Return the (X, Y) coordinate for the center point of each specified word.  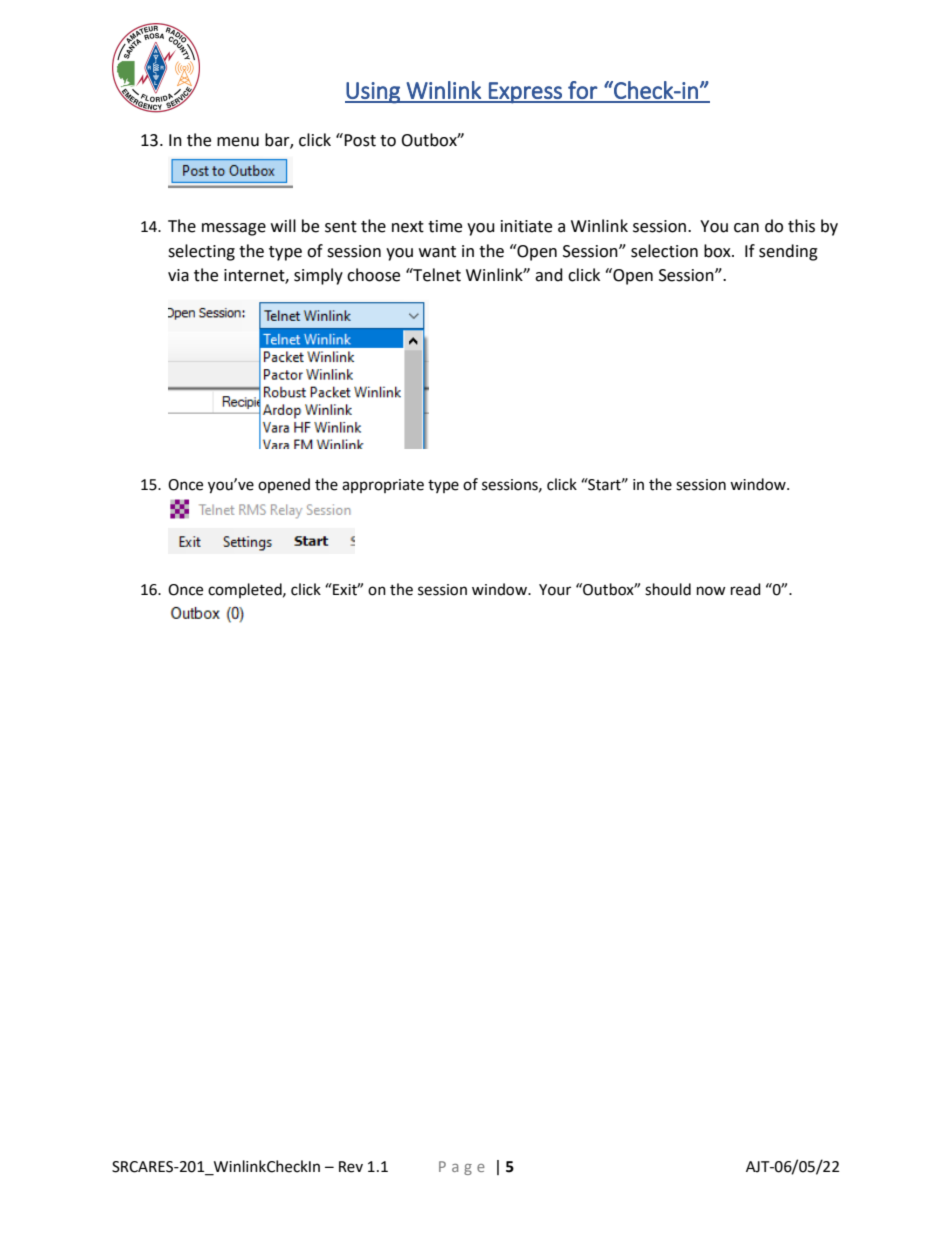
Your (555, 590)
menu (238, 142)
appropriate (383, 486)
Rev (351, 1167)
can (746, 228)
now (711, 591)
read (746, 589)
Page (462, 1168)
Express (525, 93)
